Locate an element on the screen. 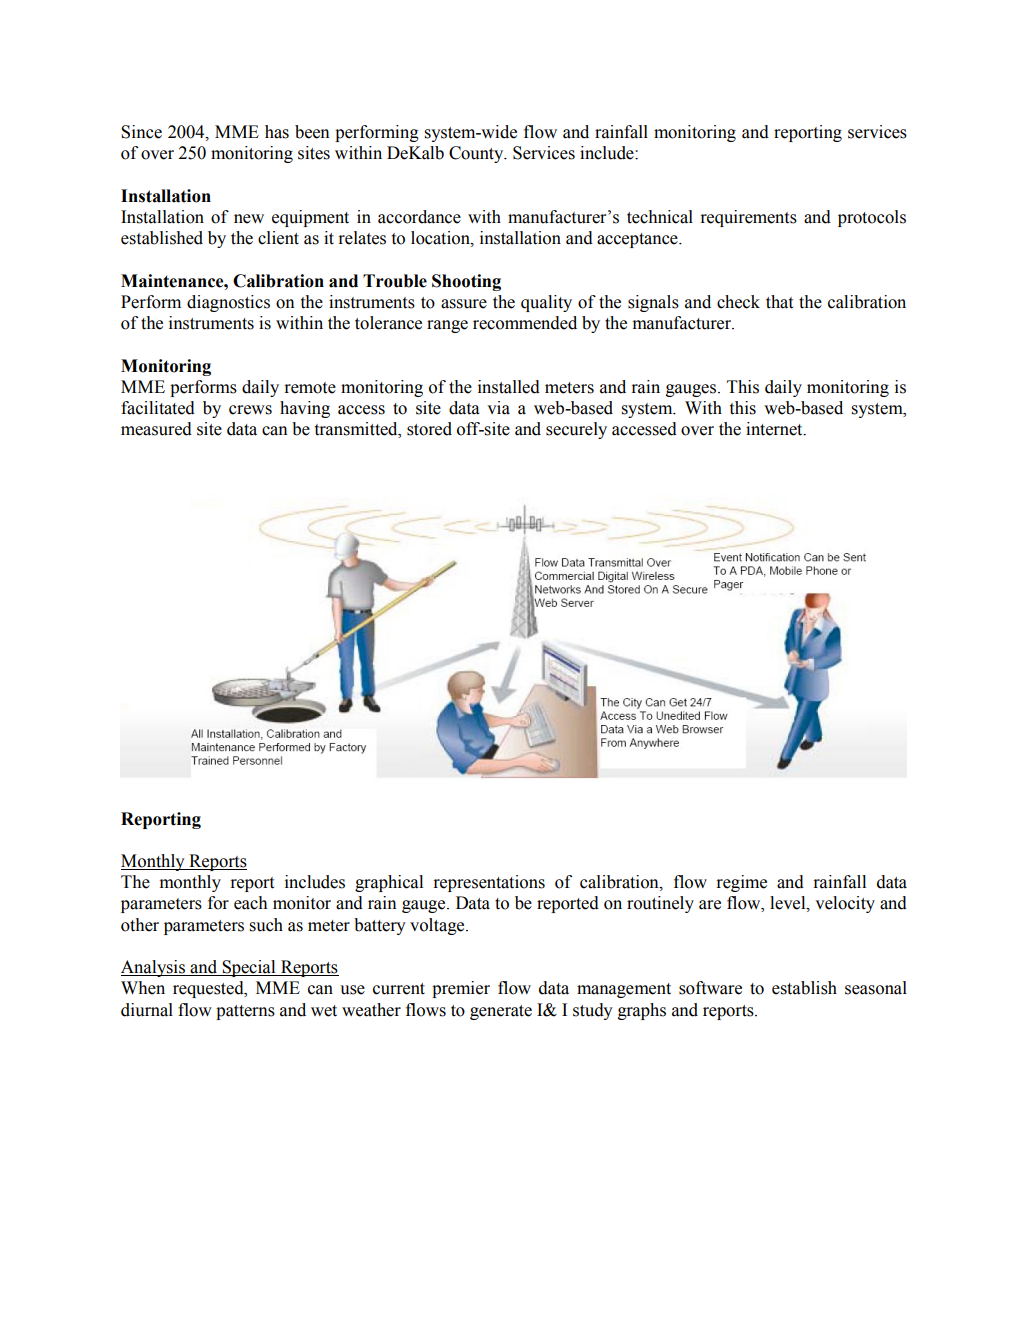 The width and height of the screenshot is (1028, 1330). generate is located at coordinates (501, 1012).
